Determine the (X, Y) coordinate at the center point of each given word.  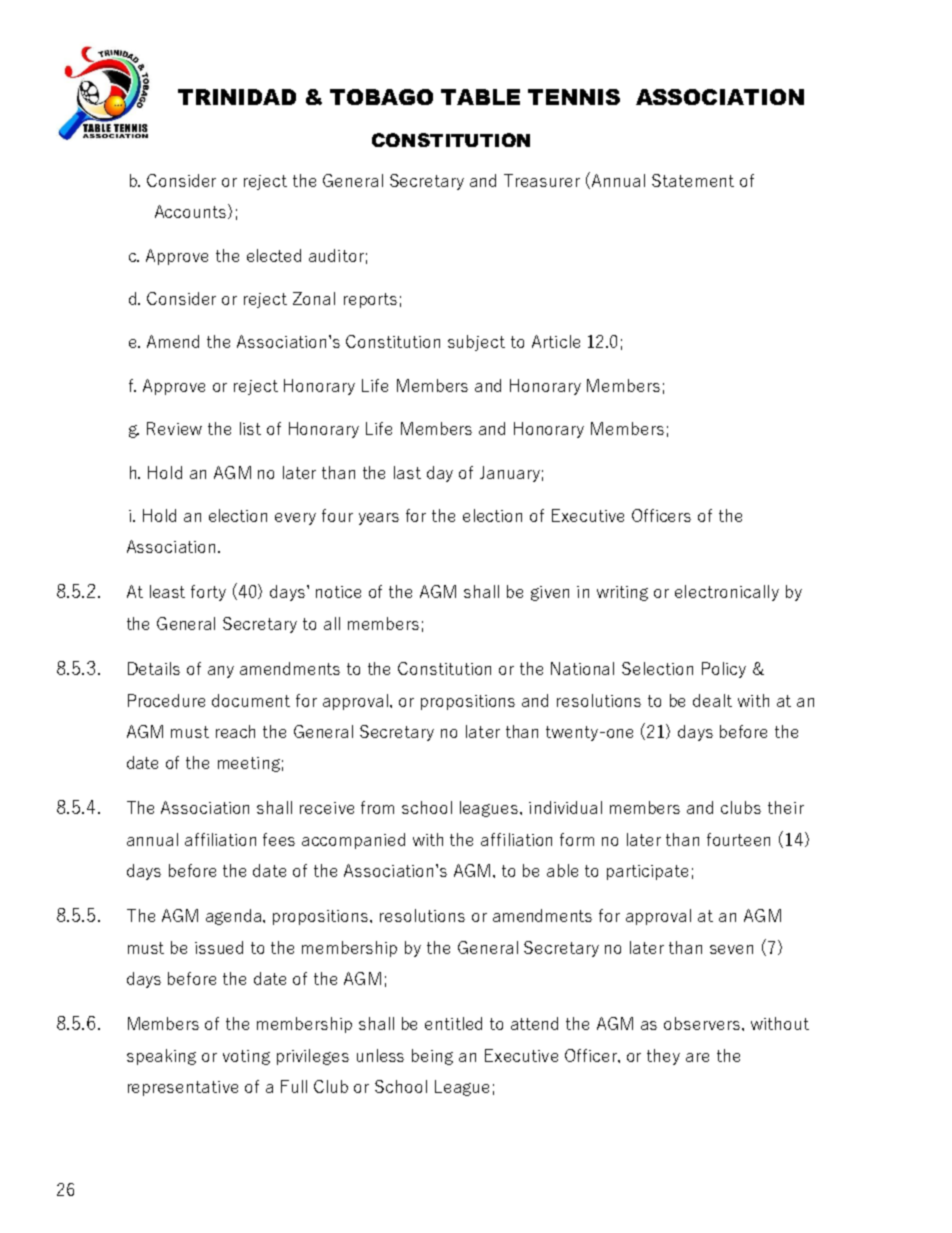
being (432, 1057)
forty (208, 593)
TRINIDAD (237, 97)
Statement (693, 180)
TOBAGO (381, 97)
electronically (727, 593)
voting (246, 1057)
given (550, 593)
